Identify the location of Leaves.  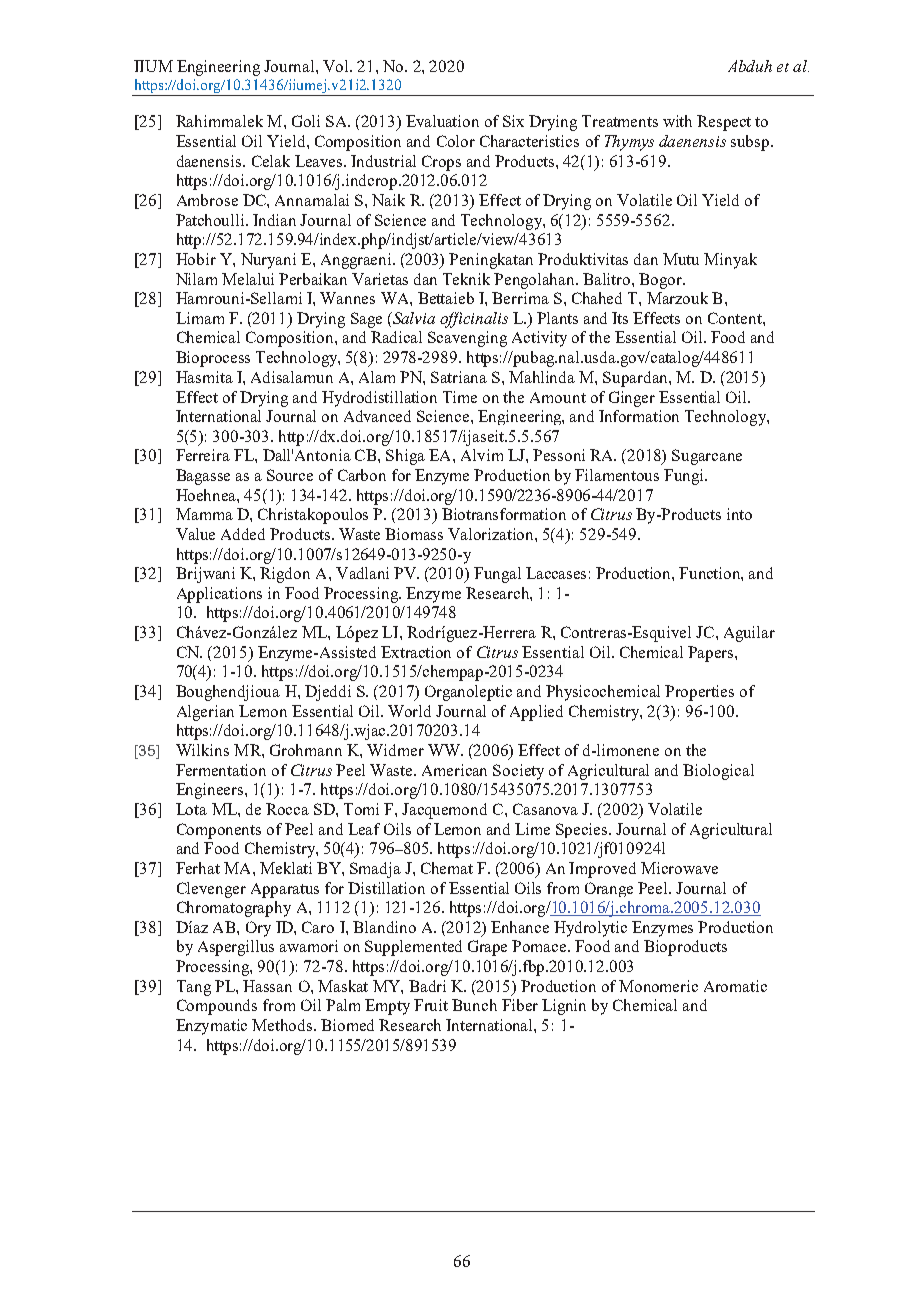
(320, 161).
